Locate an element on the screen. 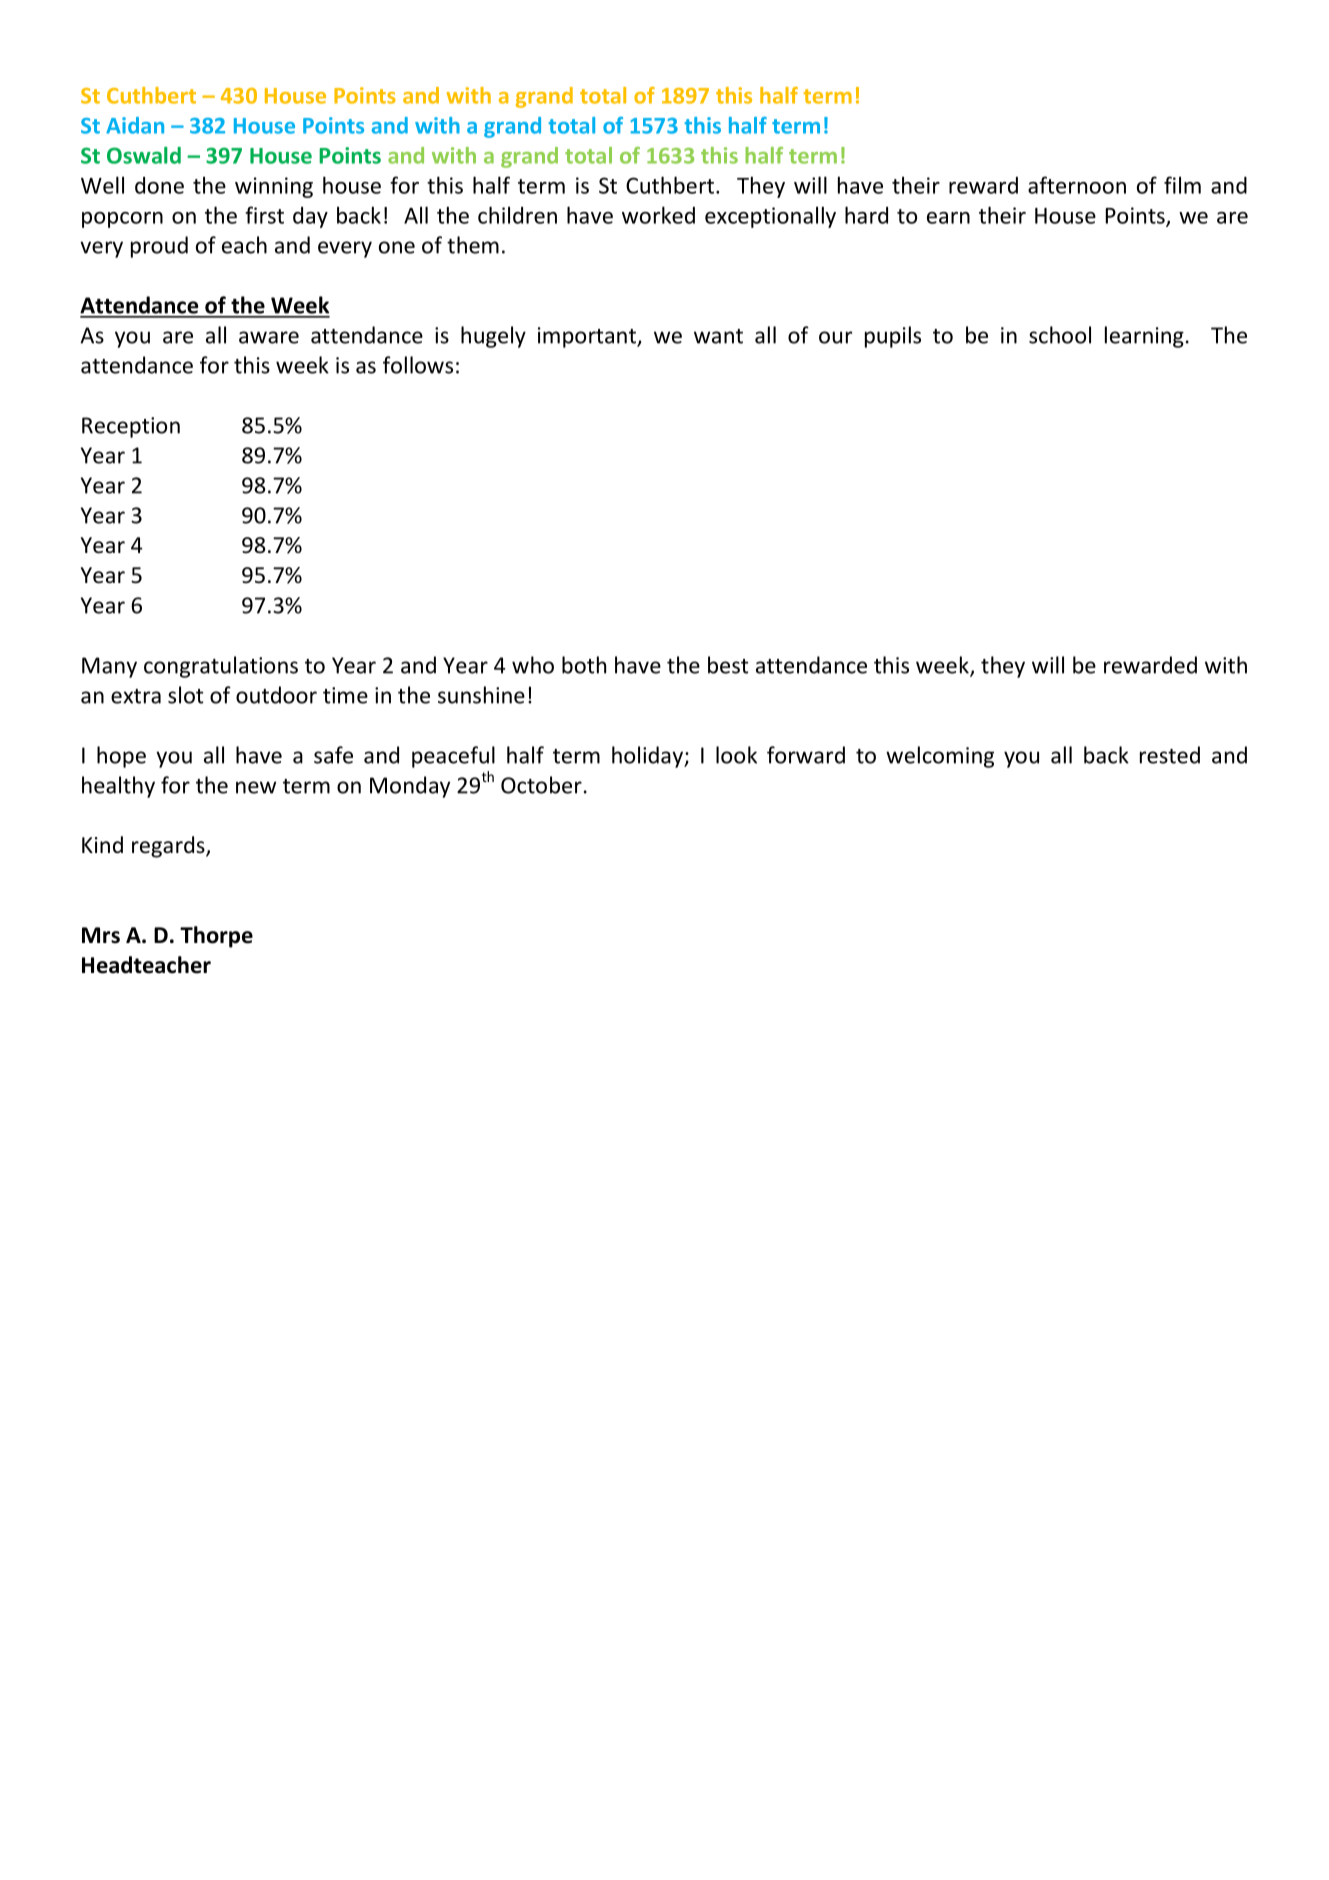 This screenshot has height=1880, width=1329. Reception is located at coordinates (131, 427).
